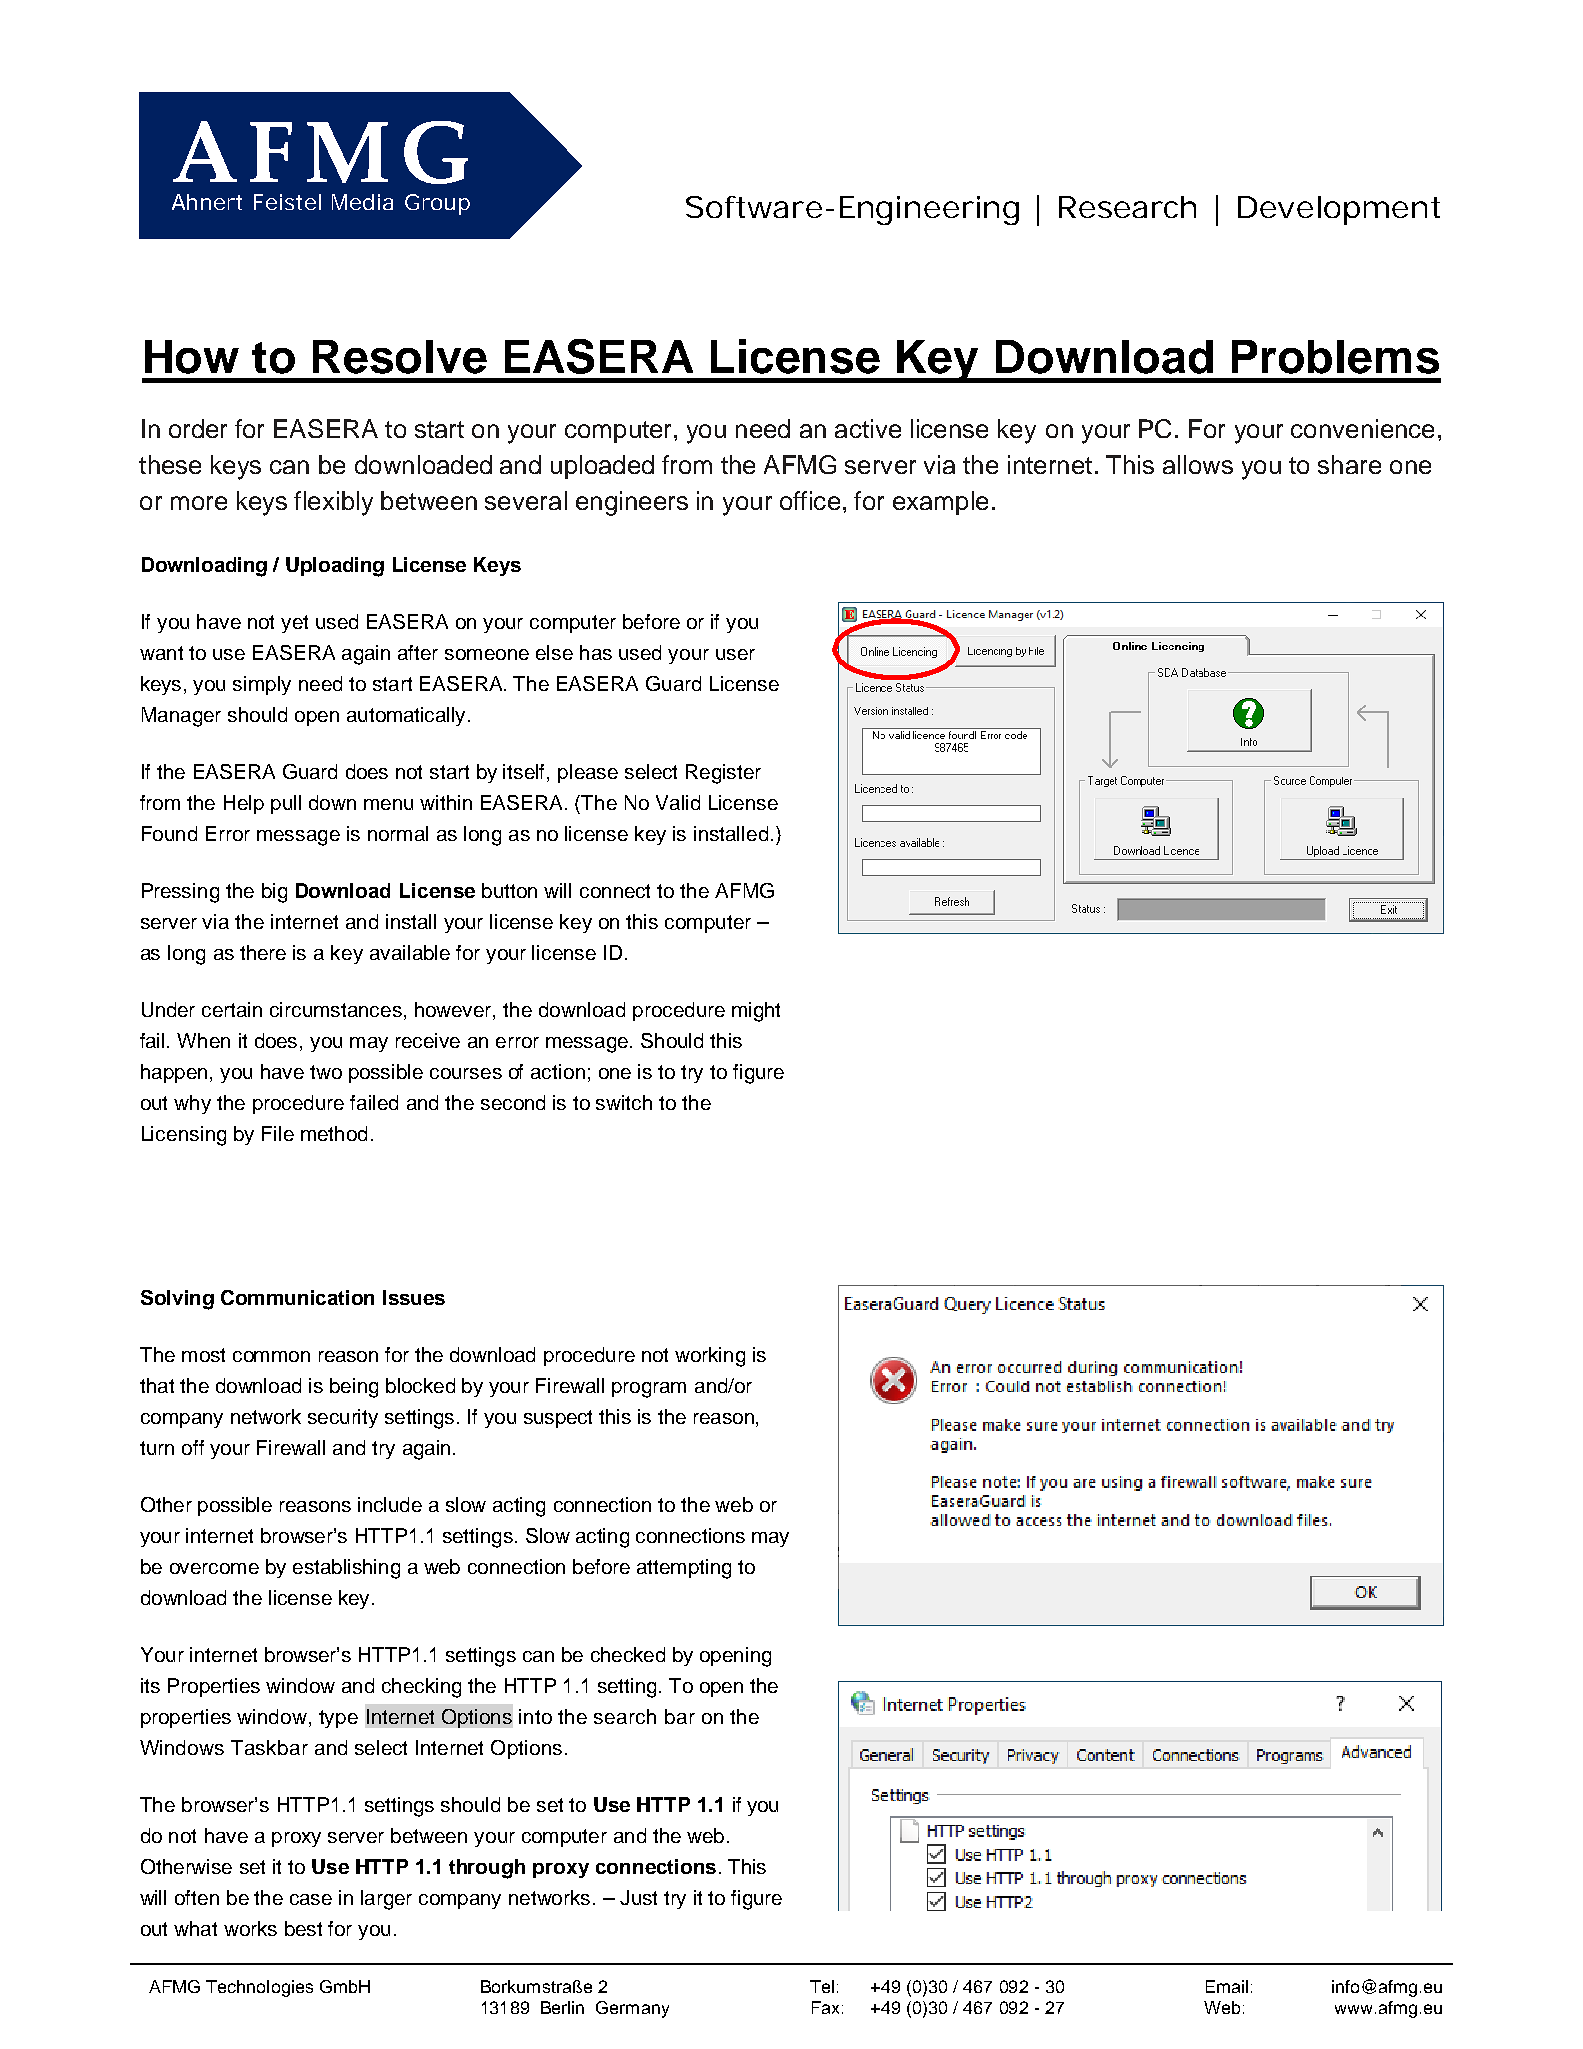 This document has width=1583, height=2049. What do you see at coordinates (286, 804) in the document?
I see `pull` at bounding box center [286, 804].
